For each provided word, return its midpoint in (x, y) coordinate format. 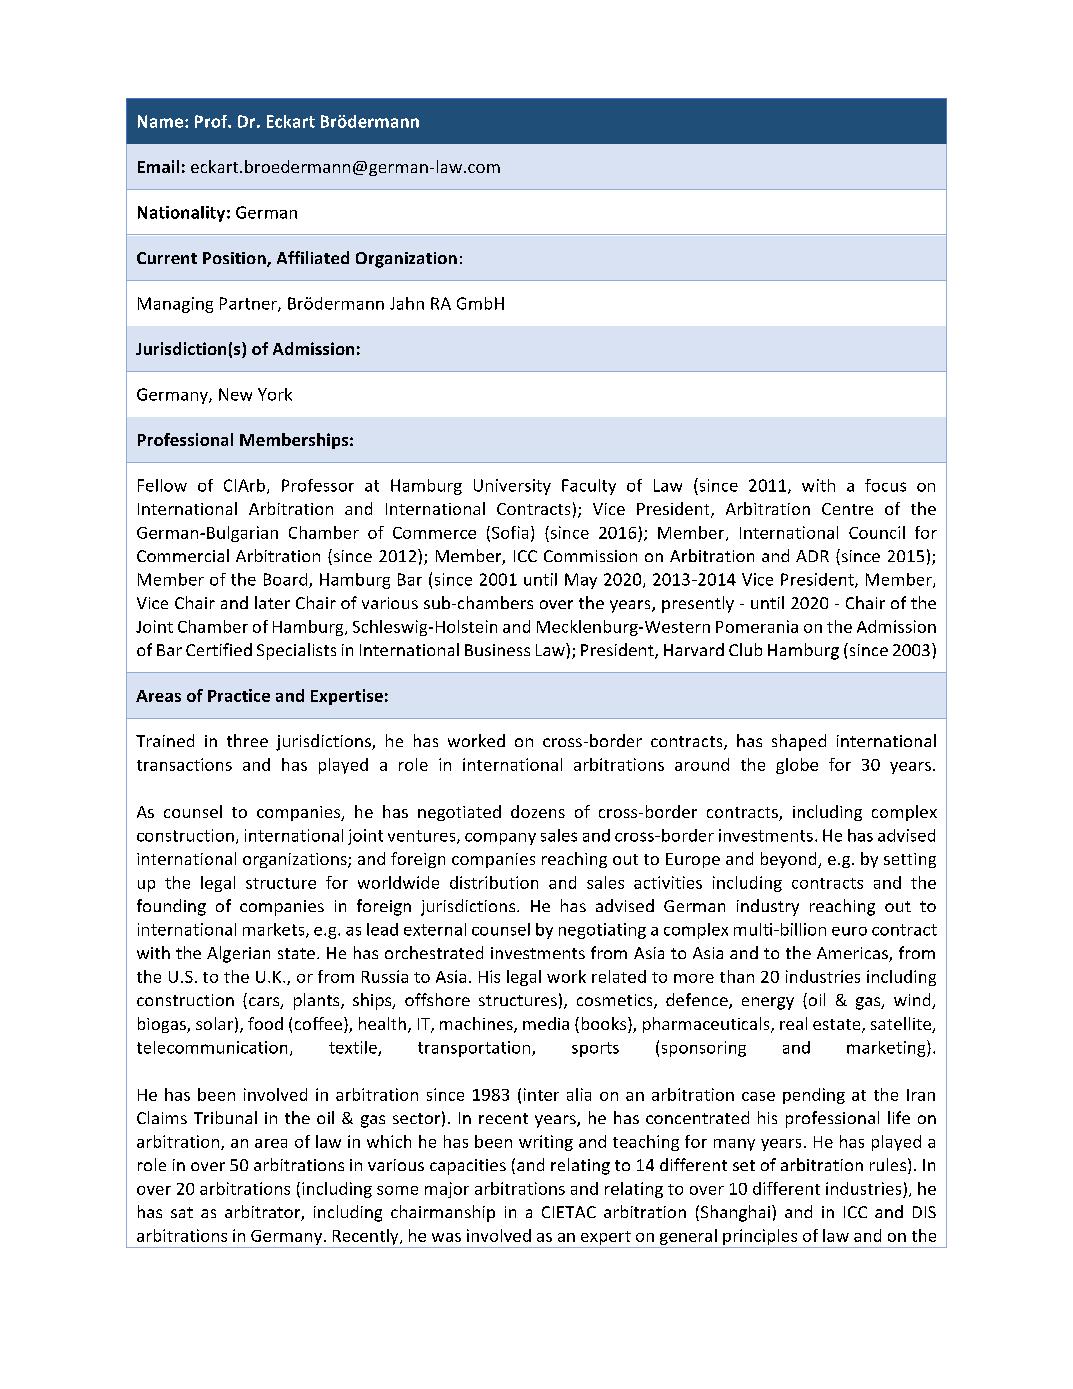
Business (497, 650)
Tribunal (225, 1117)
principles (760, 1238)
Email (158, 166)
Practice (239, 695)
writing (546, 1143)
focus (885, 485)
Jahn (407, 303)
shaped (799, 742)
